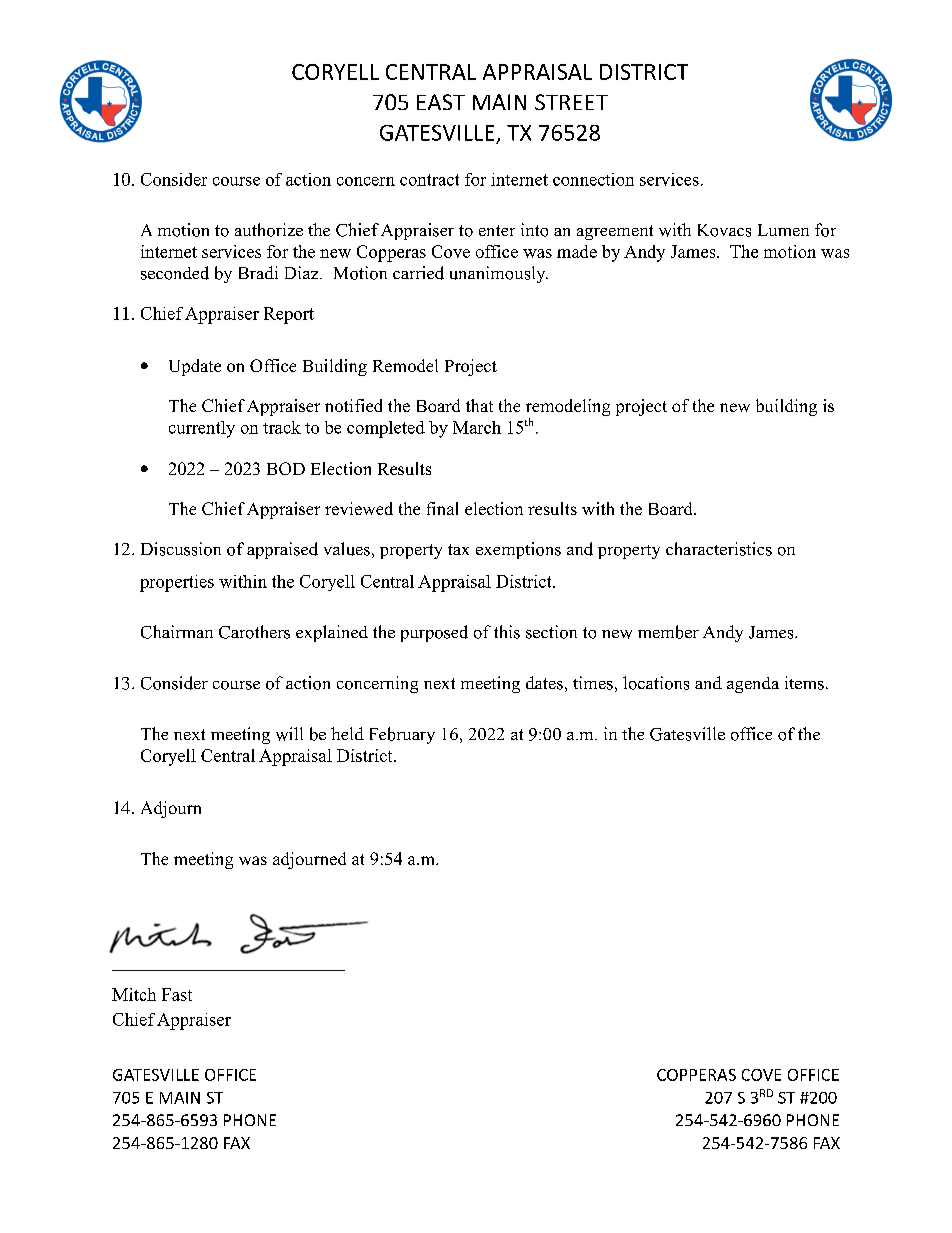  What do you see at coordinates (458, 549) in the screenshot?
I see `tax` at bounding box center [458, 549].
